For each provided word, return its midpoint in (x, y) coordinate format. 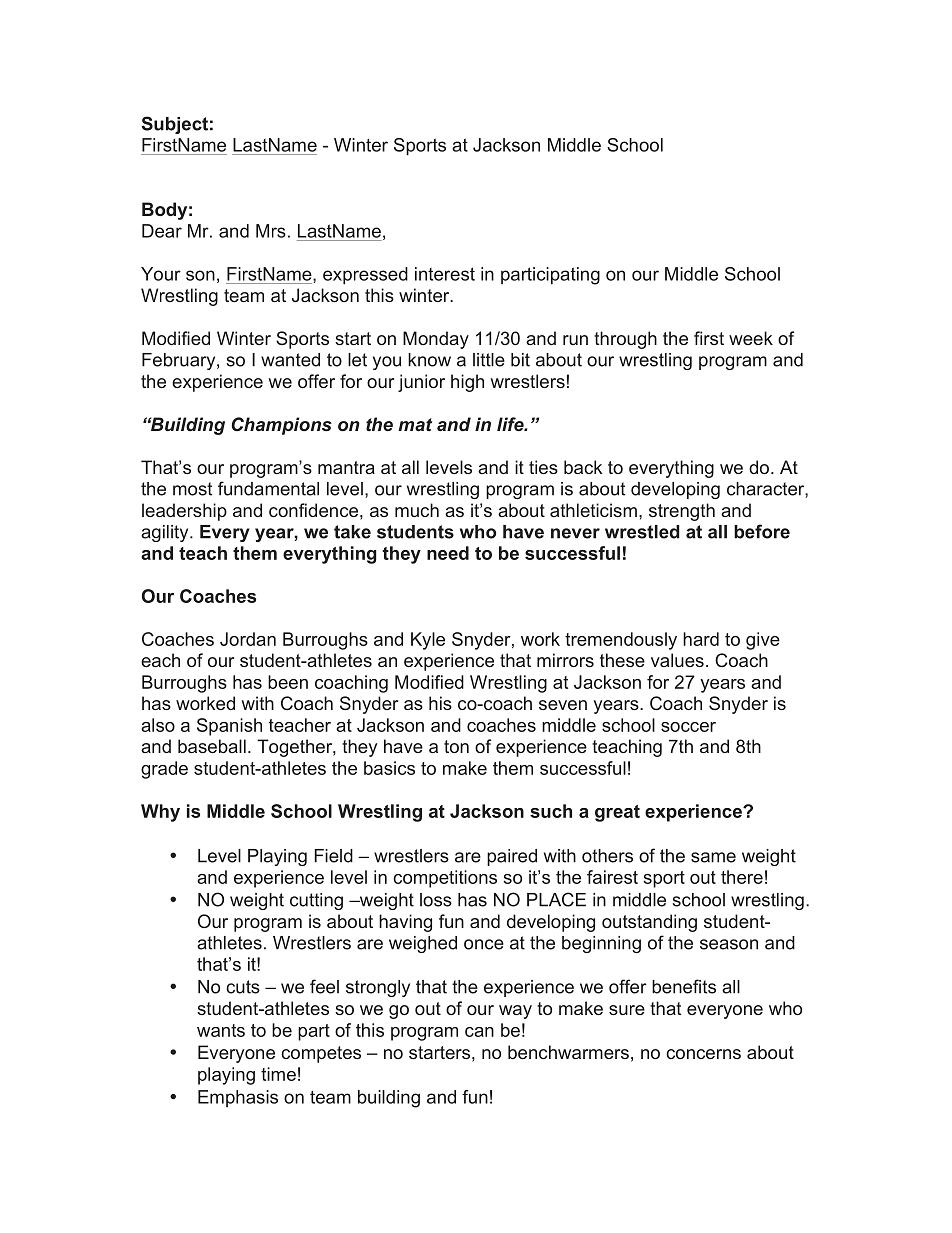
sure (627, 1010)
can (479, 1032)
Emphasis (238, 1098)
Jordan (248, 639)
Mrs (271, 231)
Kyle (428, 641)
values (677, 660)
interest (445, 274)
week (751, 338)
